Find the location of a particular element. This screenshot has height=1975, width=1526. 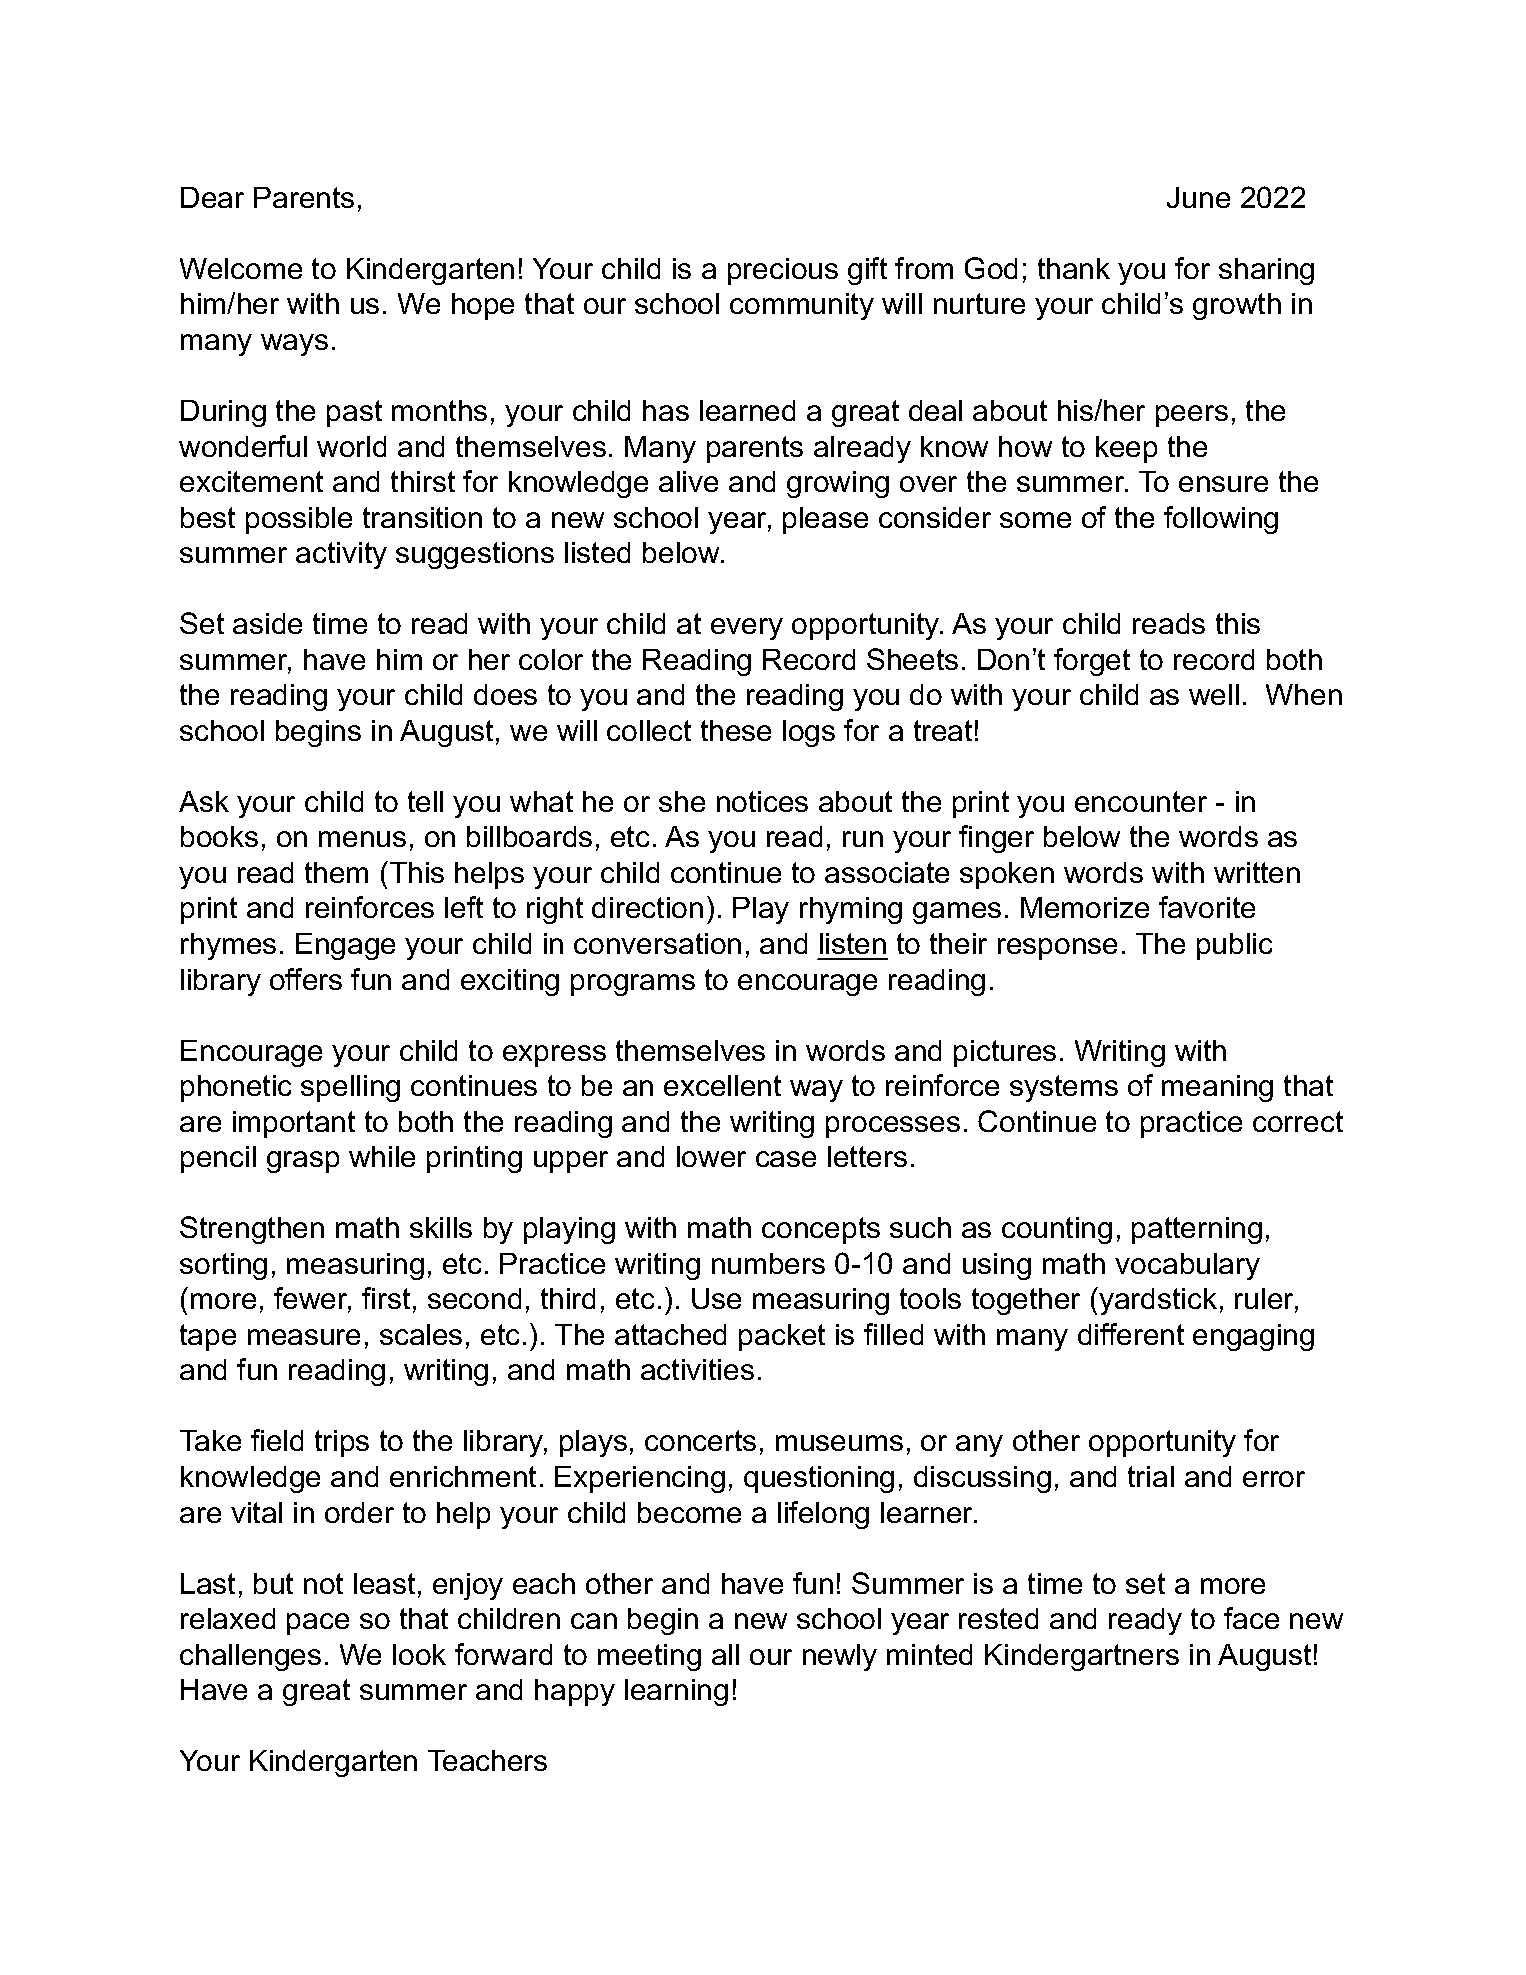

Engage is located at coordinates (345, 946).
